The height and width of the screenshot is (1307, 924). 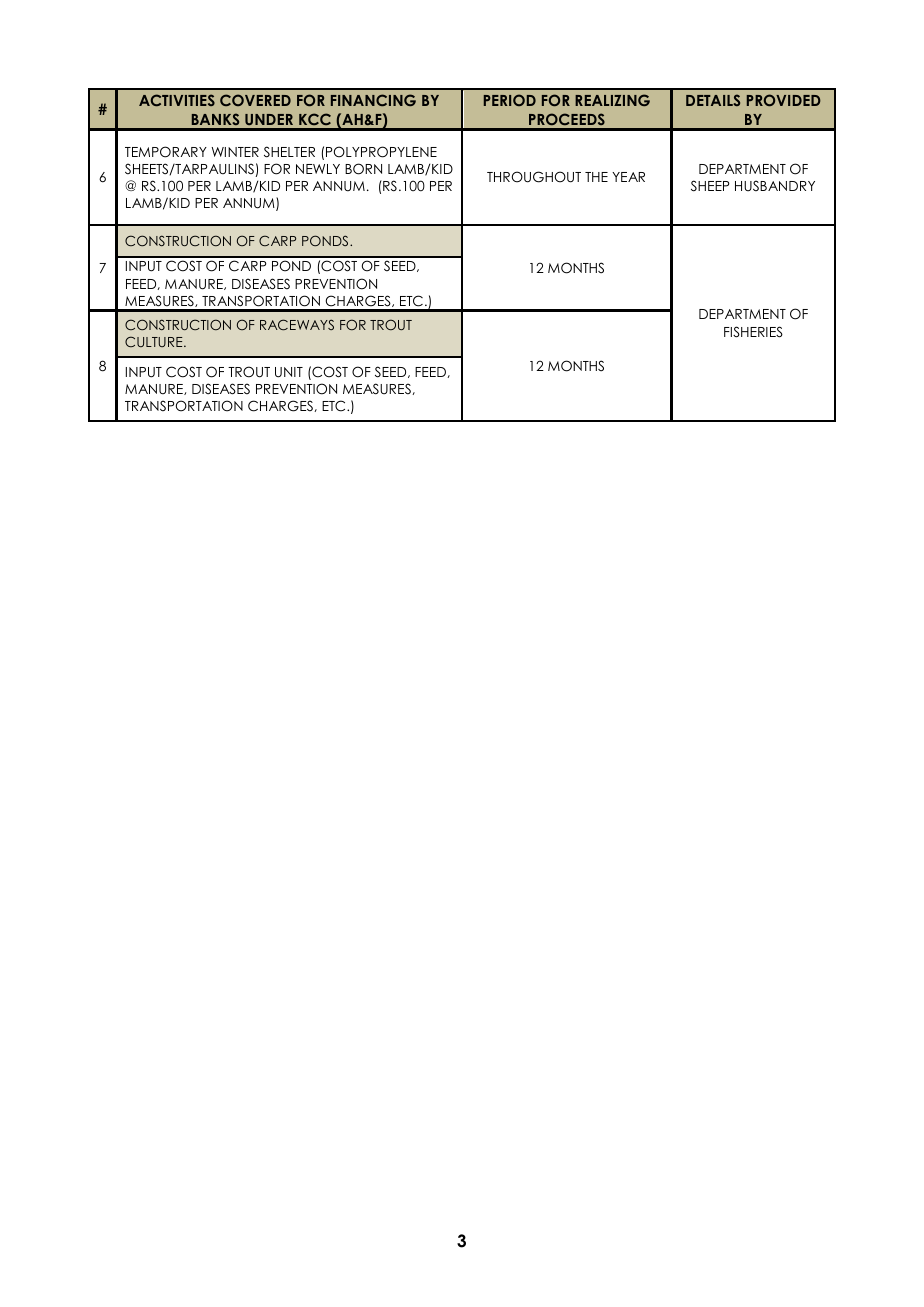 I want to click on SHEEP, so click(x=710, y=186).
